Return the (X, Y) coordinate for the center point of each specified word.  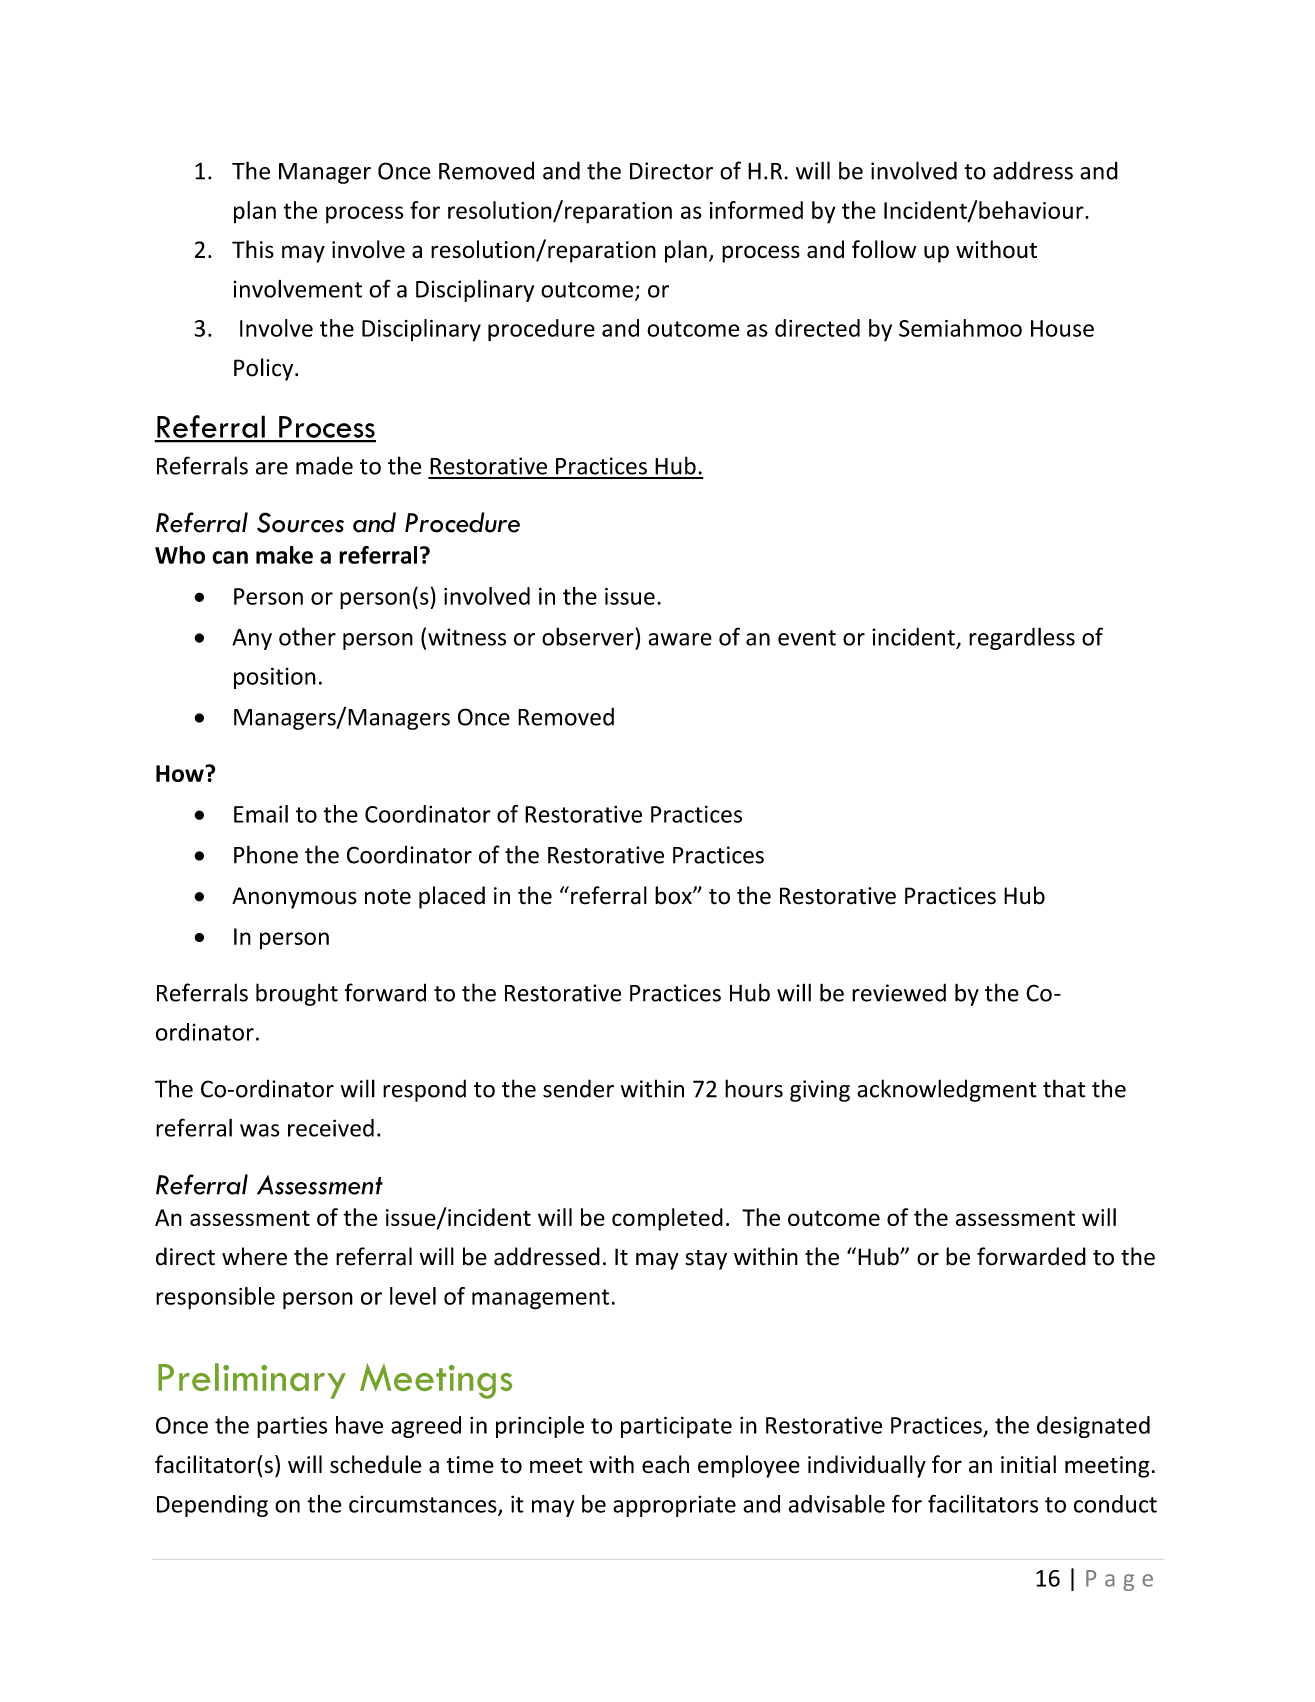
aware (680, 639)
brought (297, 994)
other (307, 636)
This (253, 249)
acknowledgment (946, 1090)
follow (884, 249)
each (665, 1464)
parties (292, 1427)
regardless (1022, 638)
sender (578, 1088)
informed (756, 210)
